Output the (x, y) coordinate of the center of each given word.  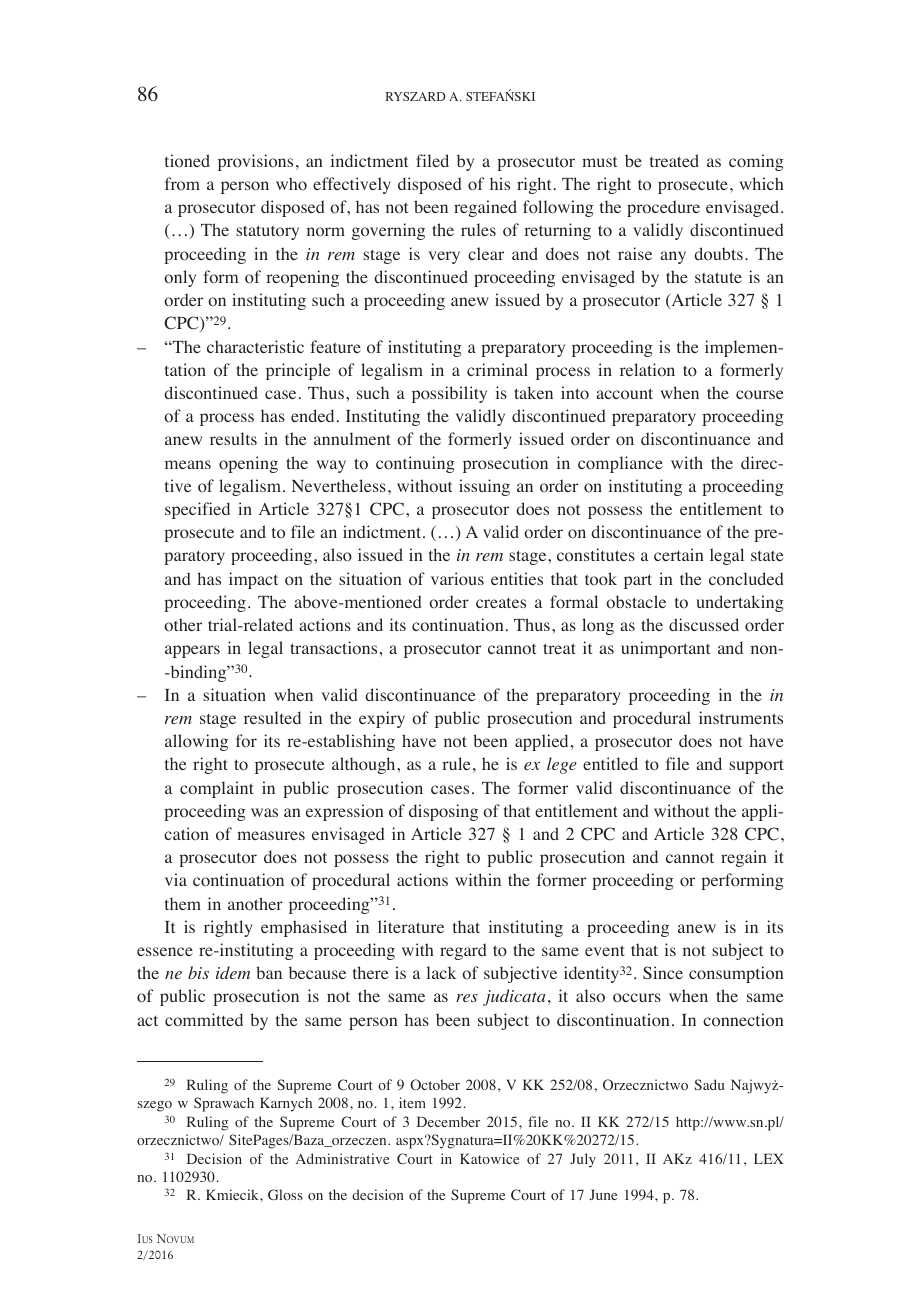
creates (501, 603)
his (500, 183)
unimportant (665, 649)
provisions (255, 162)
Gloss (285, 1194)
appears (192, 651)
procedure (663, 208)
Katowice (489, 1158)
